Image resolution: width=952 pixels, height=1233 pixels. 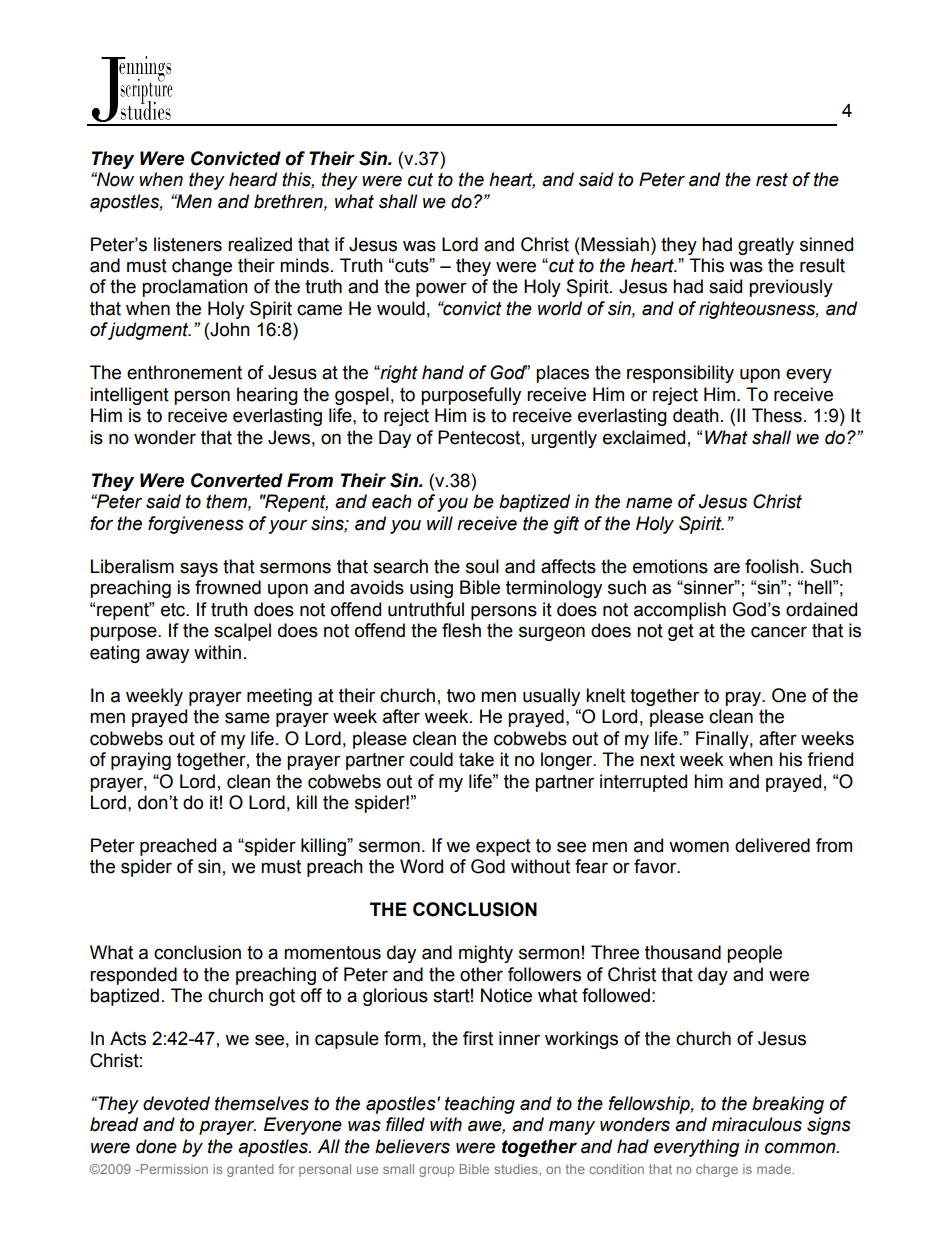 I want to click on people, so click(x=754, y=954).
